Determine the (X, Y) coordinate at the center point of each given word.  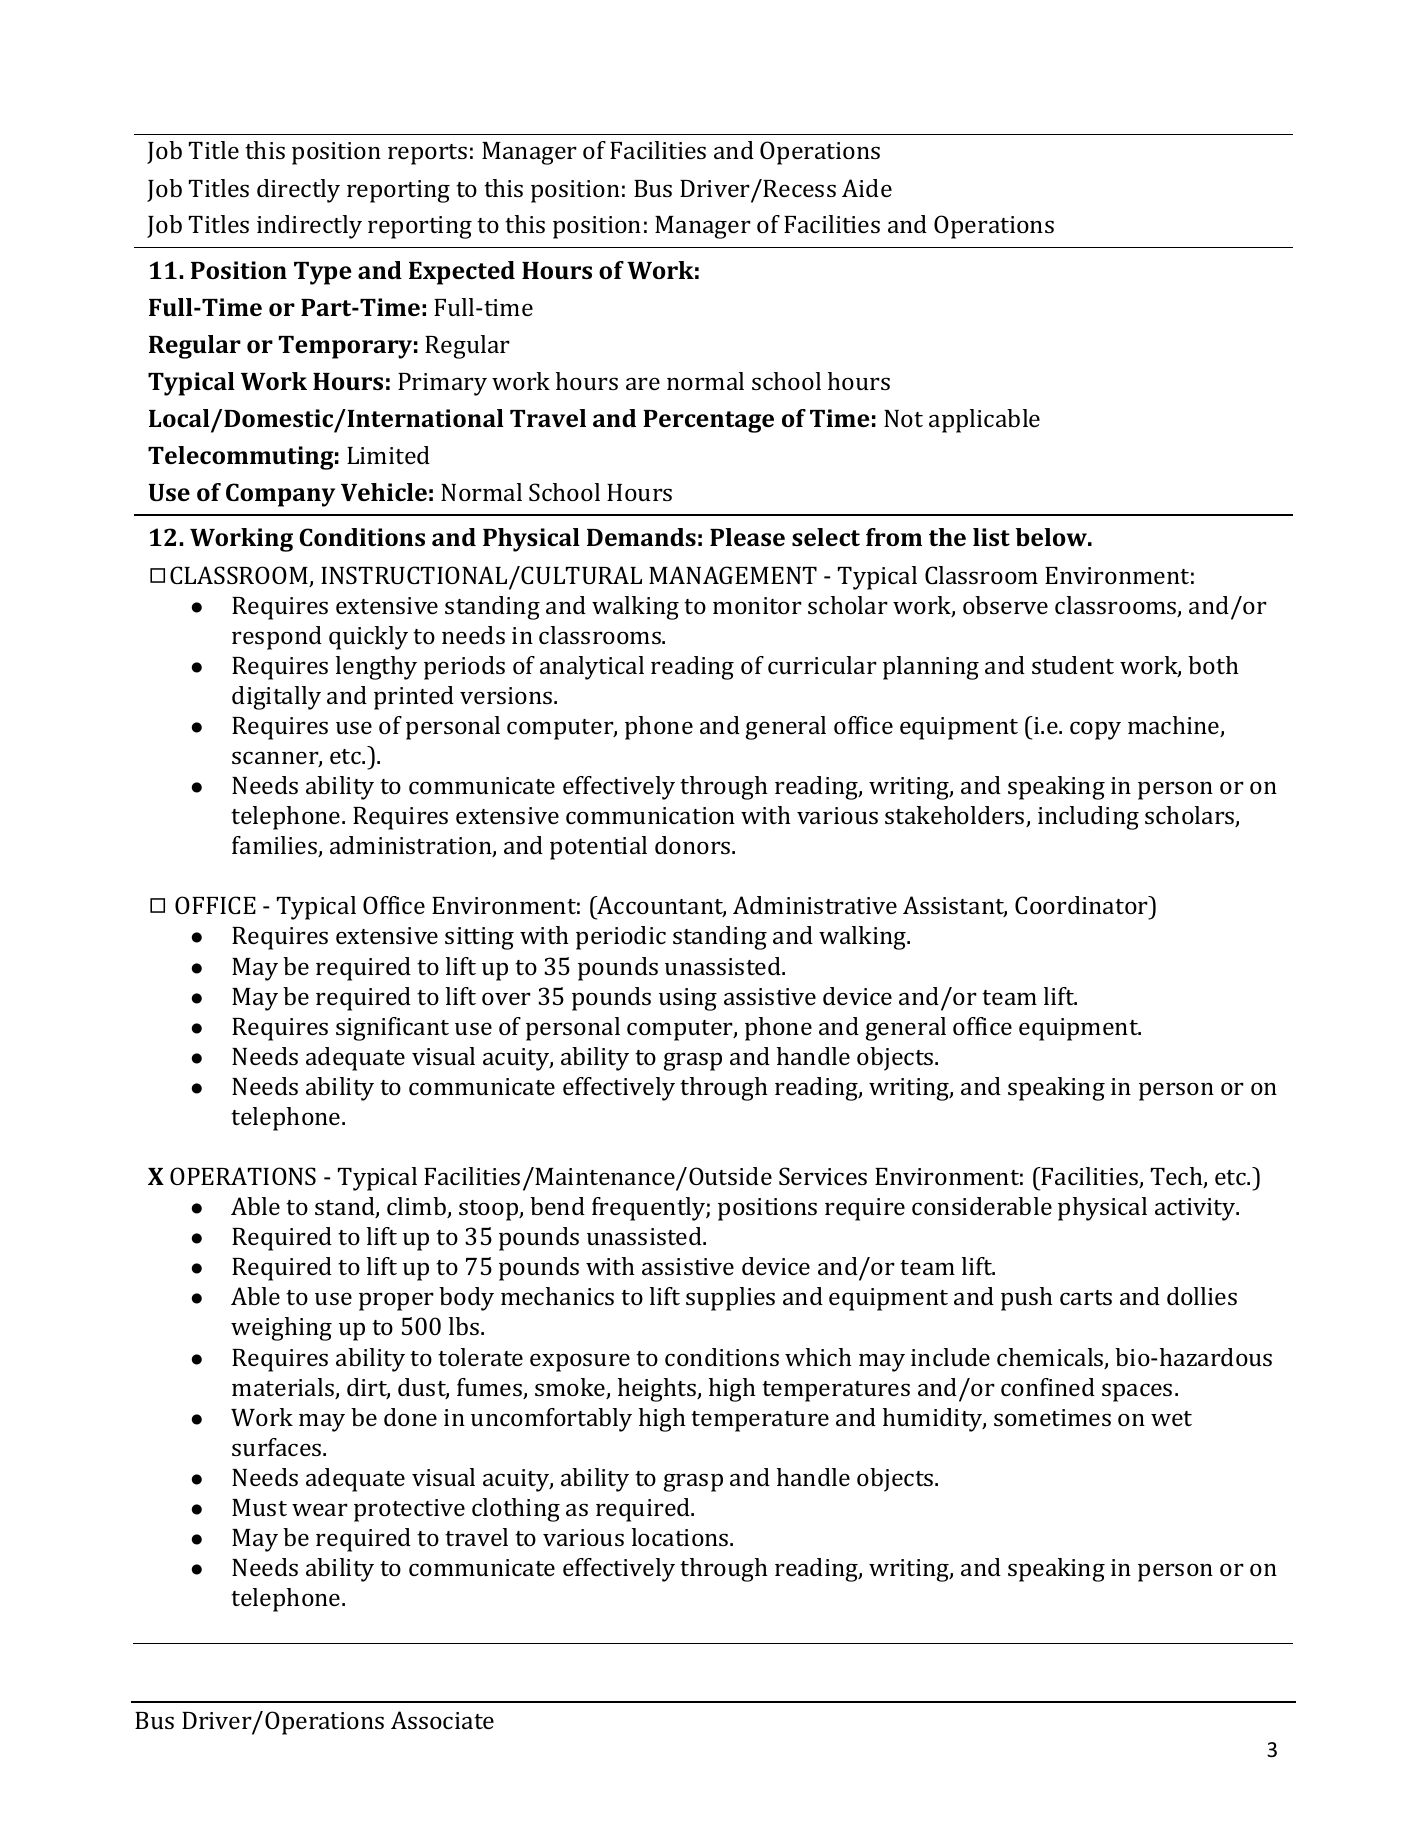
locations (681, 1537)
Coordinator (1082, 905)
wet (1171, 1418)
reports (427, 154)
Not (903, 418)
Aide (867, 188)
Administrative (815, 905)
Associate (442, 1720)
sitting (479, 938)
